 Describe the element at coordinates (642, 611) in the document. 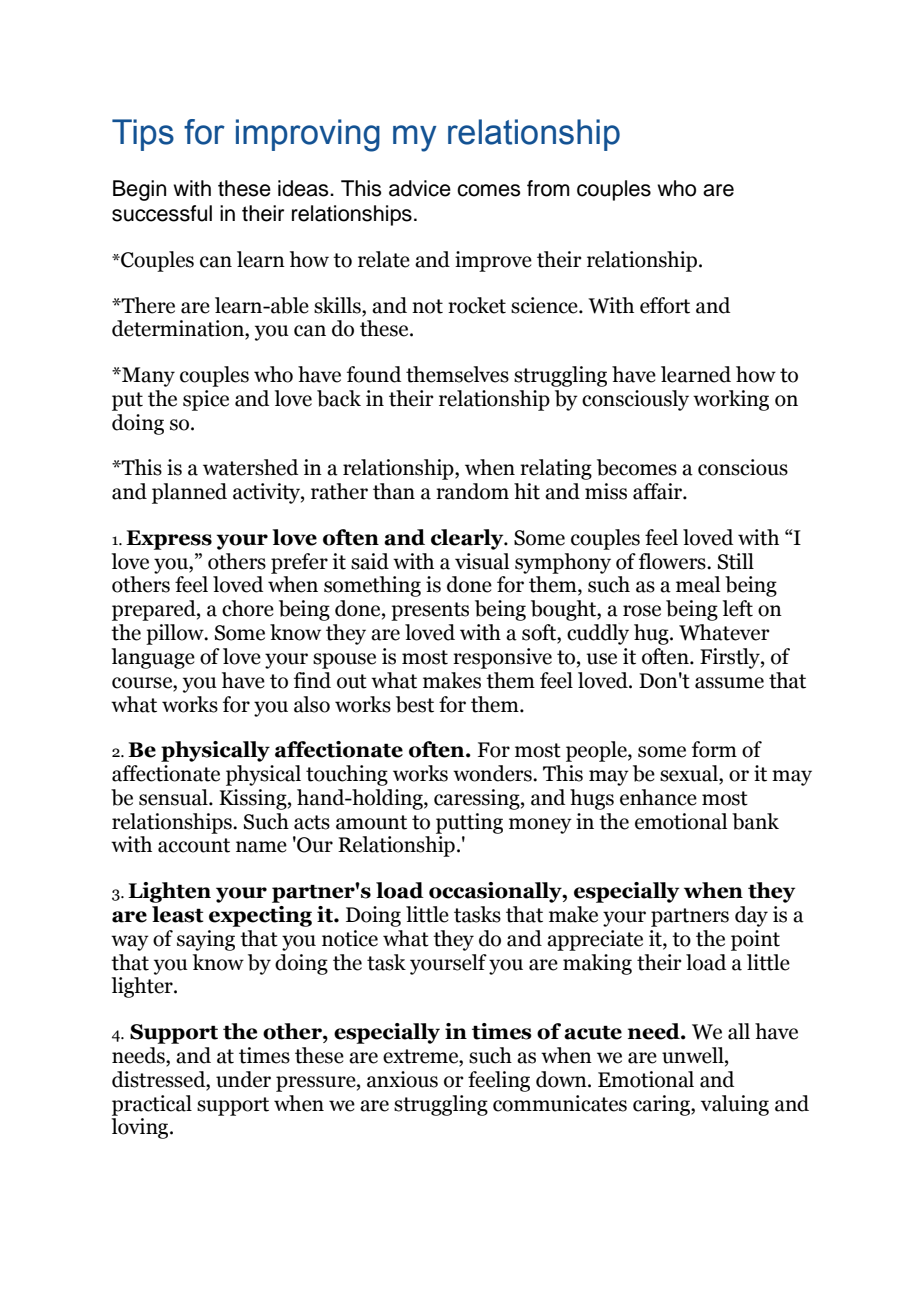

I see `rose` at that location.
